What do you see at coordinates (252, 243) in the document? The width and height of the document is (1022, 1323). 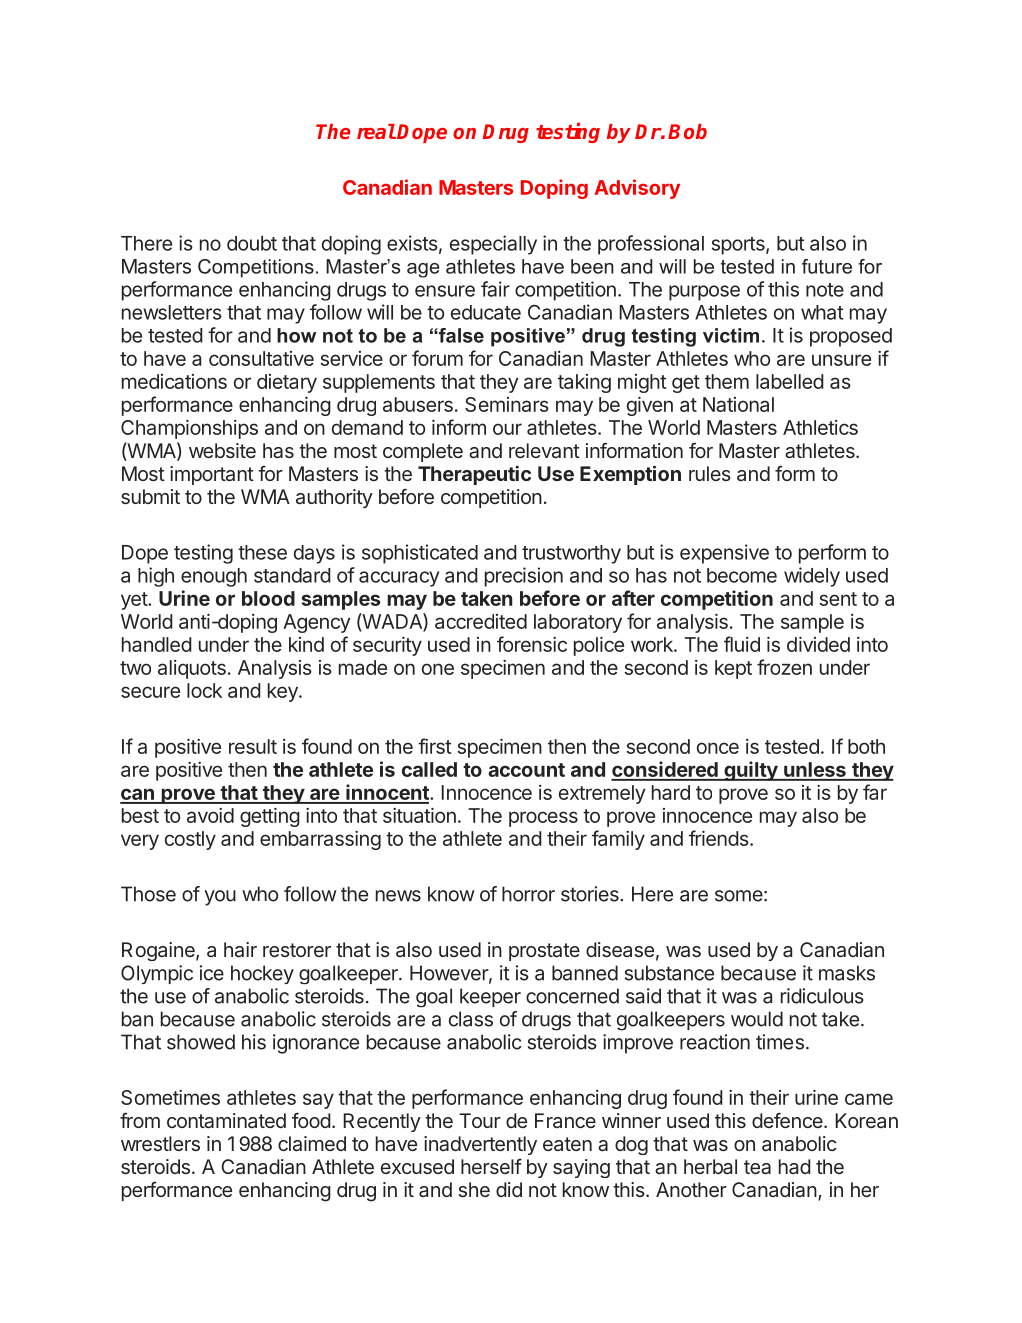 I see `doubt` at bounding box center [252, 243].
